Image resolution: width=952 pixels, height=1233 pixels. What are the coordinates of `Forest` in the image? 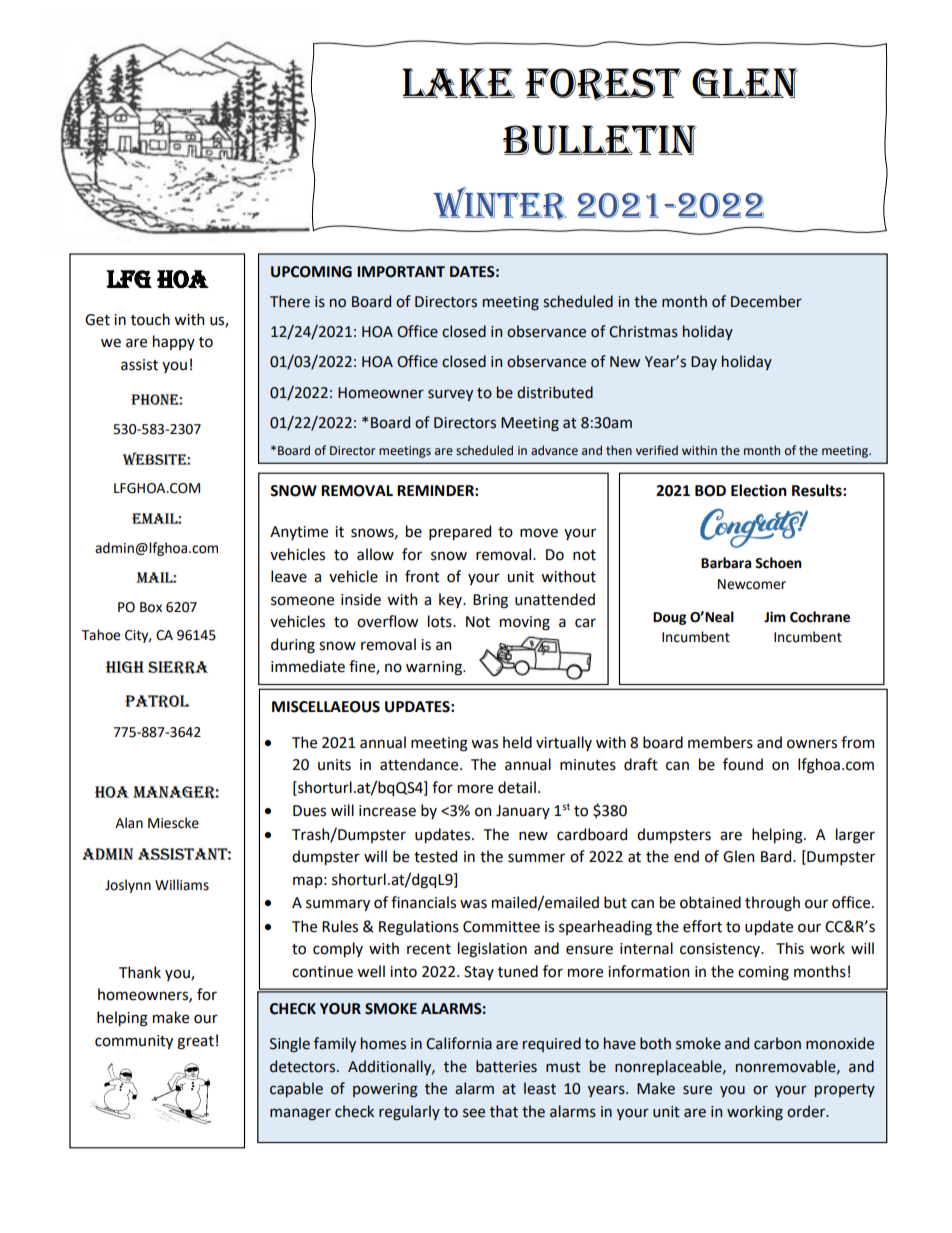 It's located at (603, 84).
